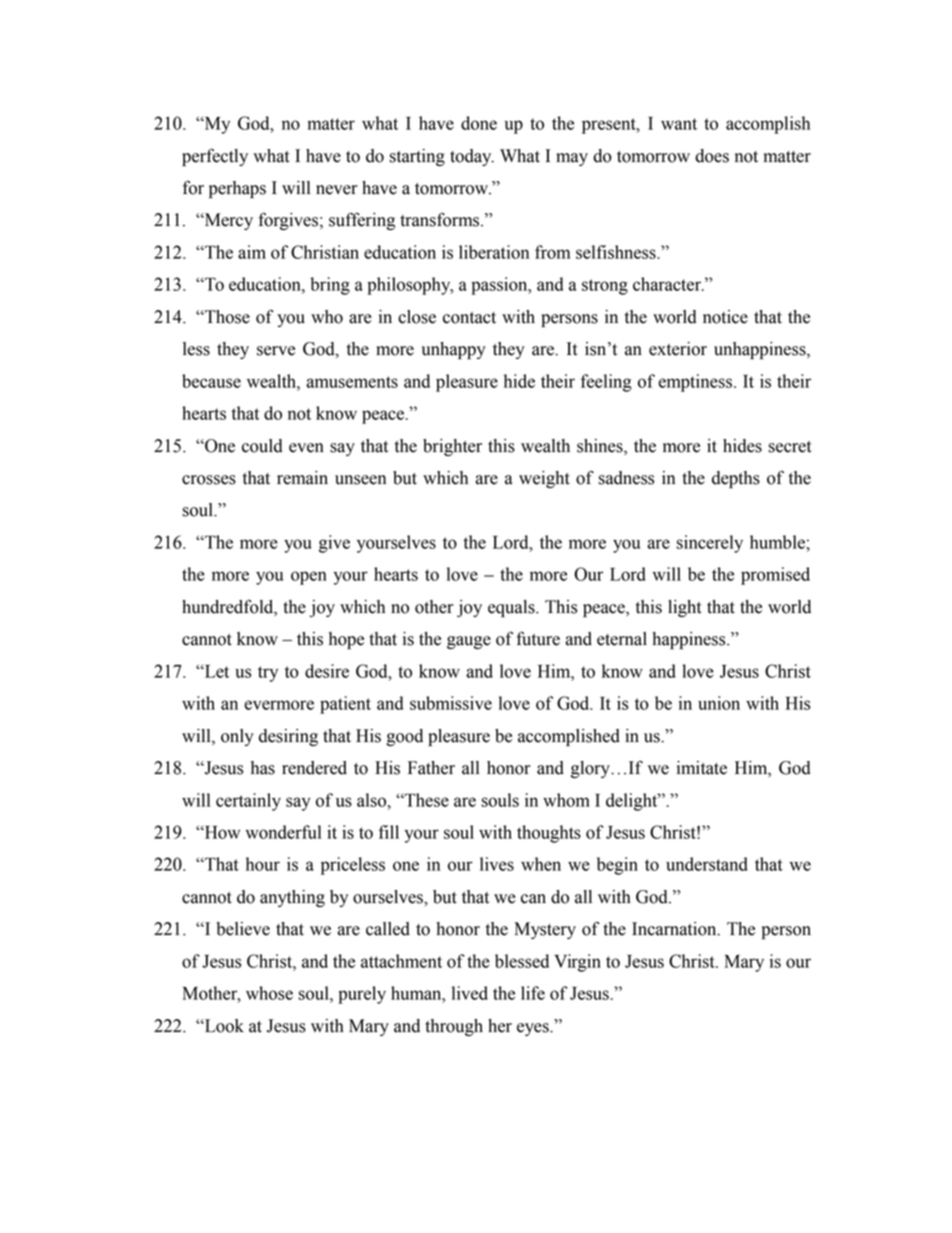  Describe the element at coordinates (566, 800) in the page. I see `whom` at that location.
